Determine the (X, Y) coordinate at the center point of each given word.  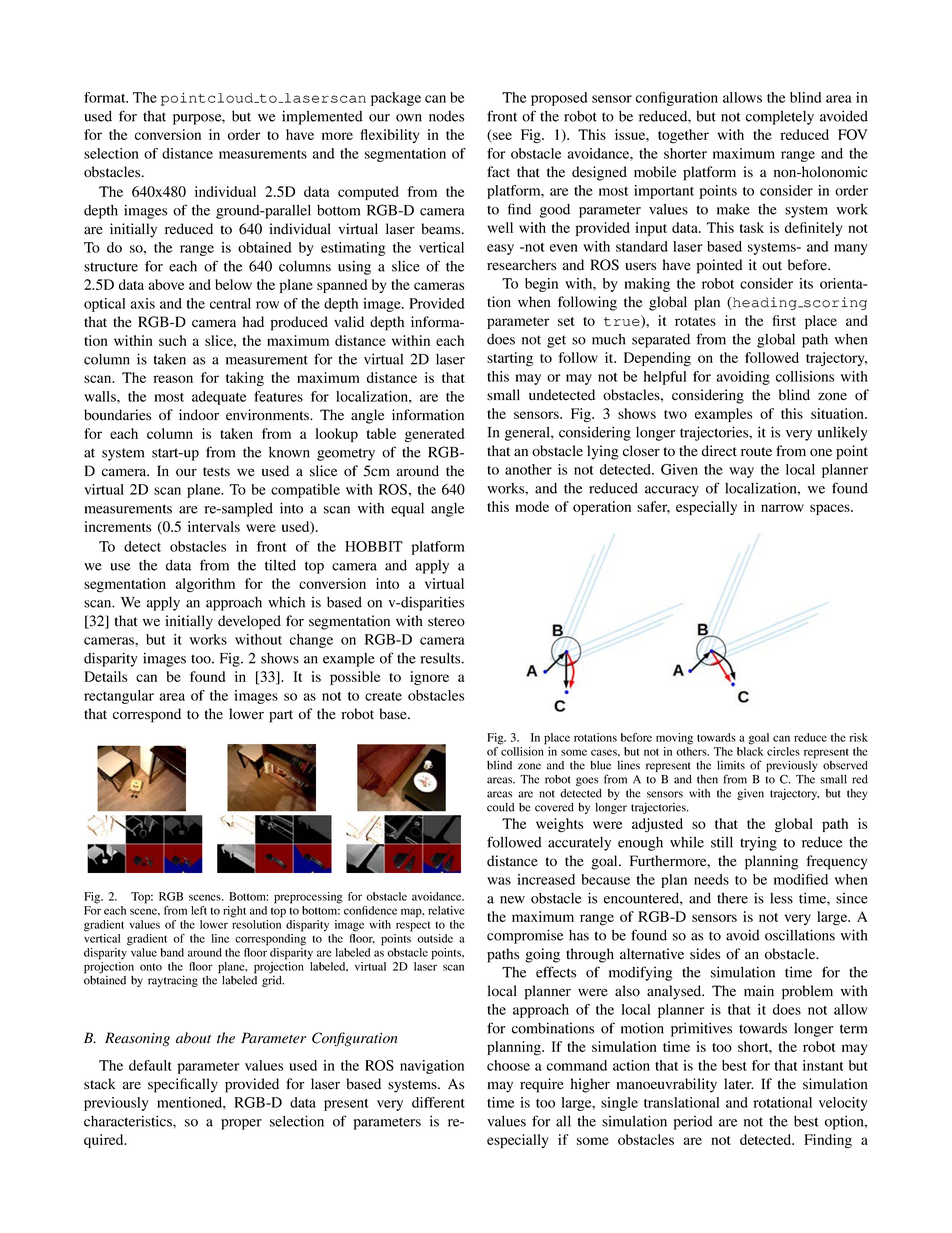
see (502, 136)
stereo (446, 622)
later (739, 1084)
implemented (322, 117)
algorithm (205, 585)
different (438, 1102)
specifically (183, 1085)
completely (780, 118)
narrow (782, 508)
